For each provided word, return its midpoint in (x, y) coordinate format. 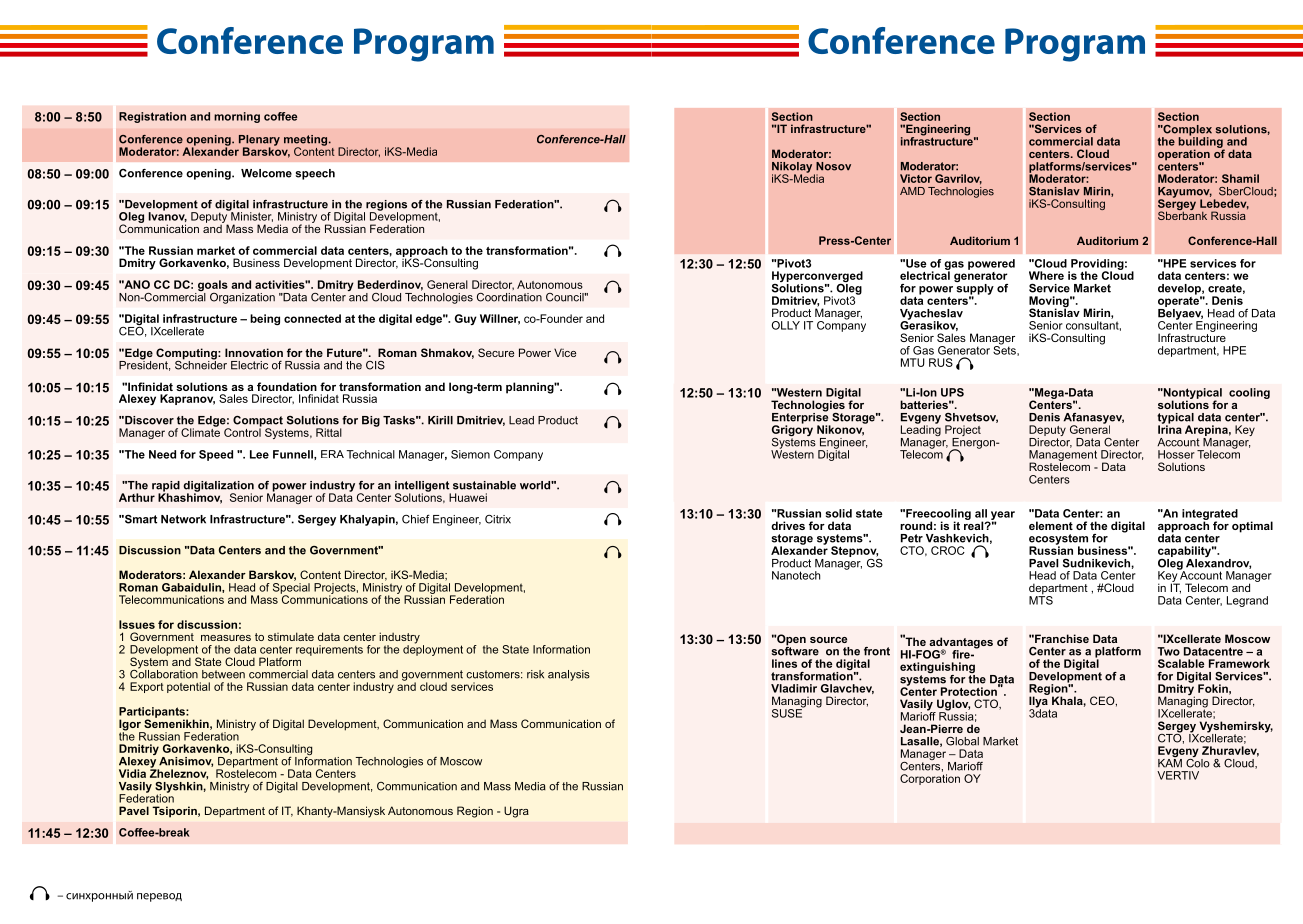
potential (188, 687)
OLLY (786, 325)
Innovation (254, 352)
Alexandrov (1218, 562)
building (1201, 142)
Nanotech (796, 575)
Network (183, 519)
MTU (913, 362)
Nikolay (793, 168)
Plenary (259, 141)
